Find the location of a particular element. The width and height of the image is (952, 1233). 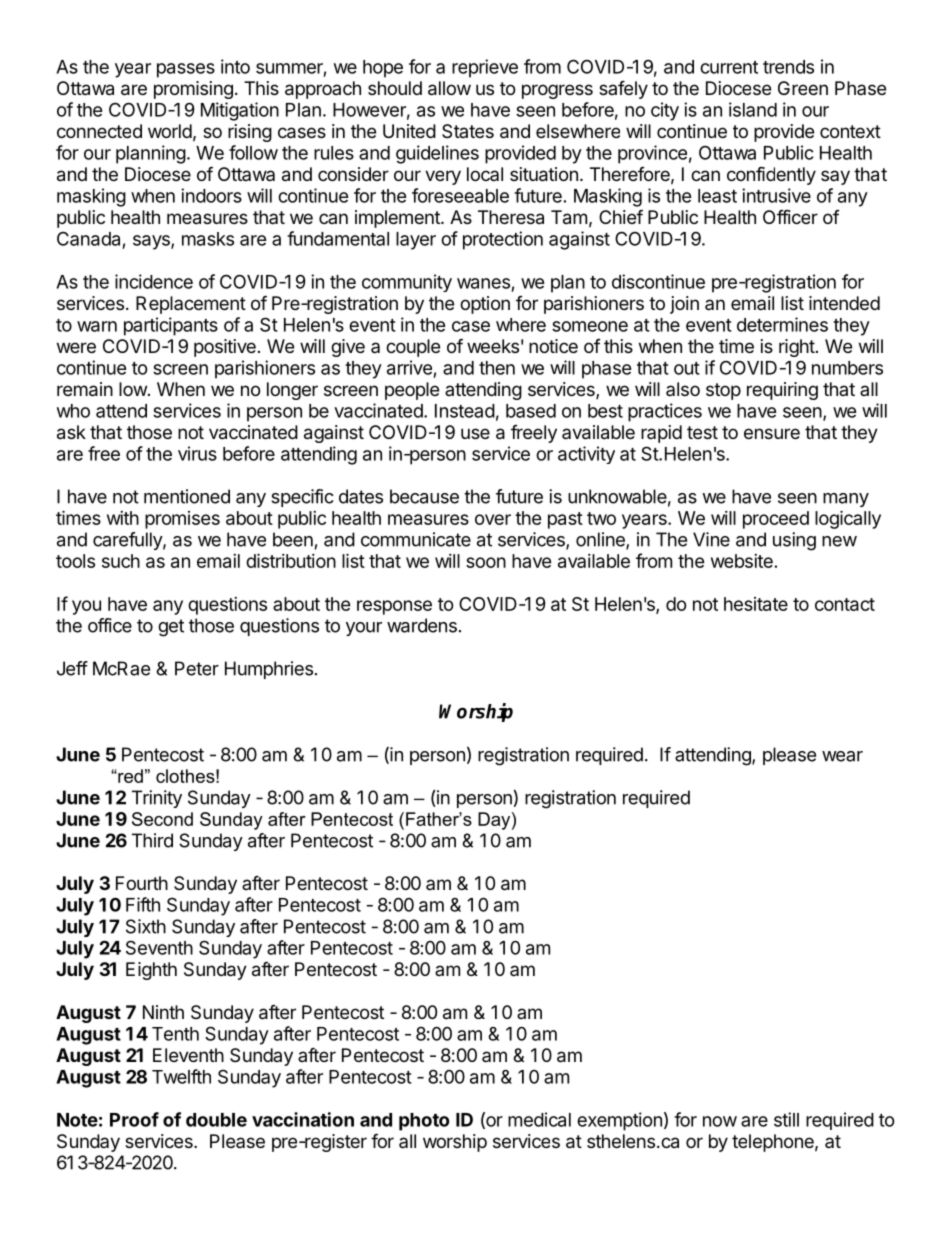

allow is located at coordinates (449, 88).
